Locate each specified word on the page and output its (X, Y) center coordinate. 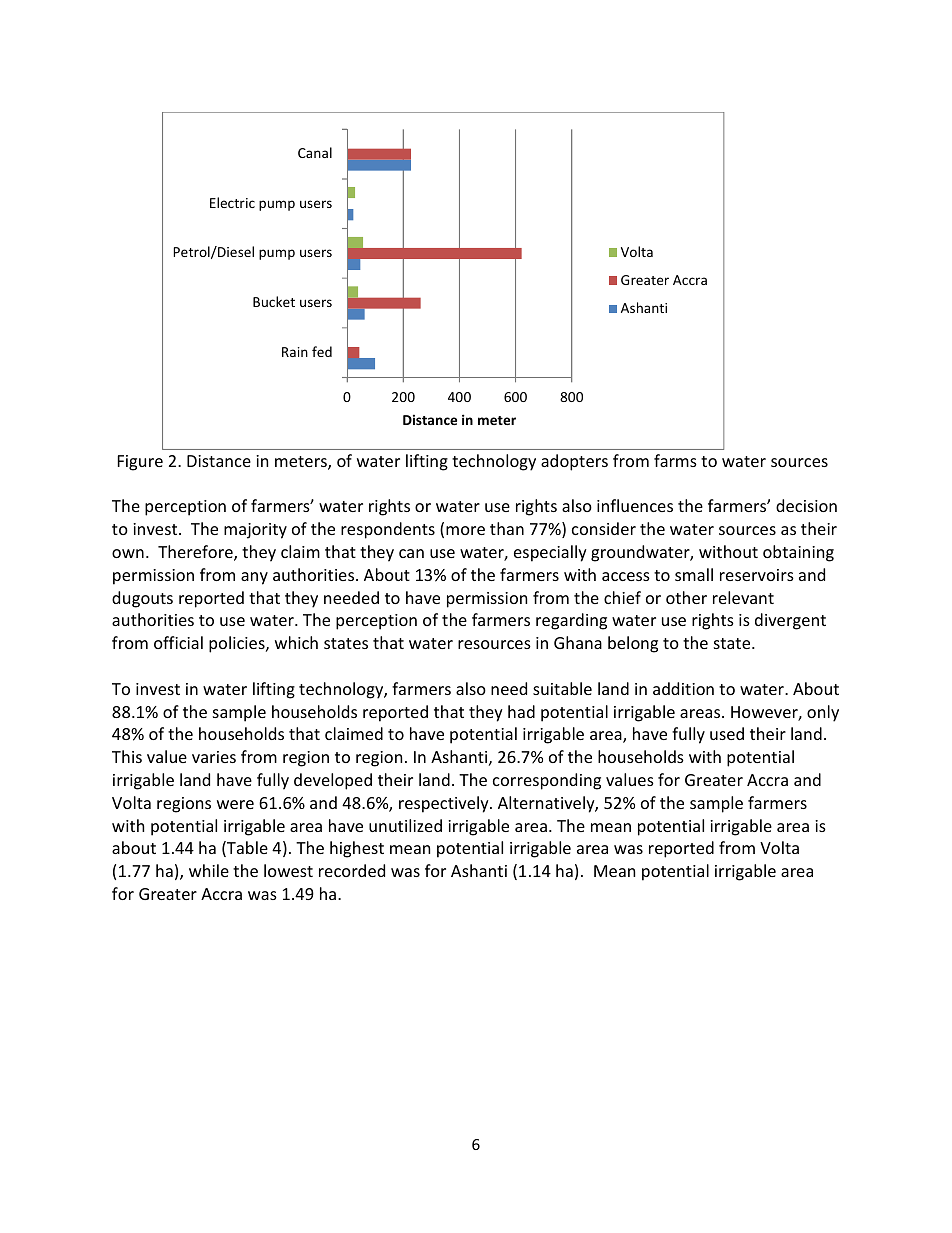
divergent (790, 621)
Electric (232, 202)
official (178, 642)
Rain (295, 352)
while (209, 870)
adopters (574, 462)
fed (322, 351)
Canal (315, 152)
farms (675, 460)
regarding (571, 621)
